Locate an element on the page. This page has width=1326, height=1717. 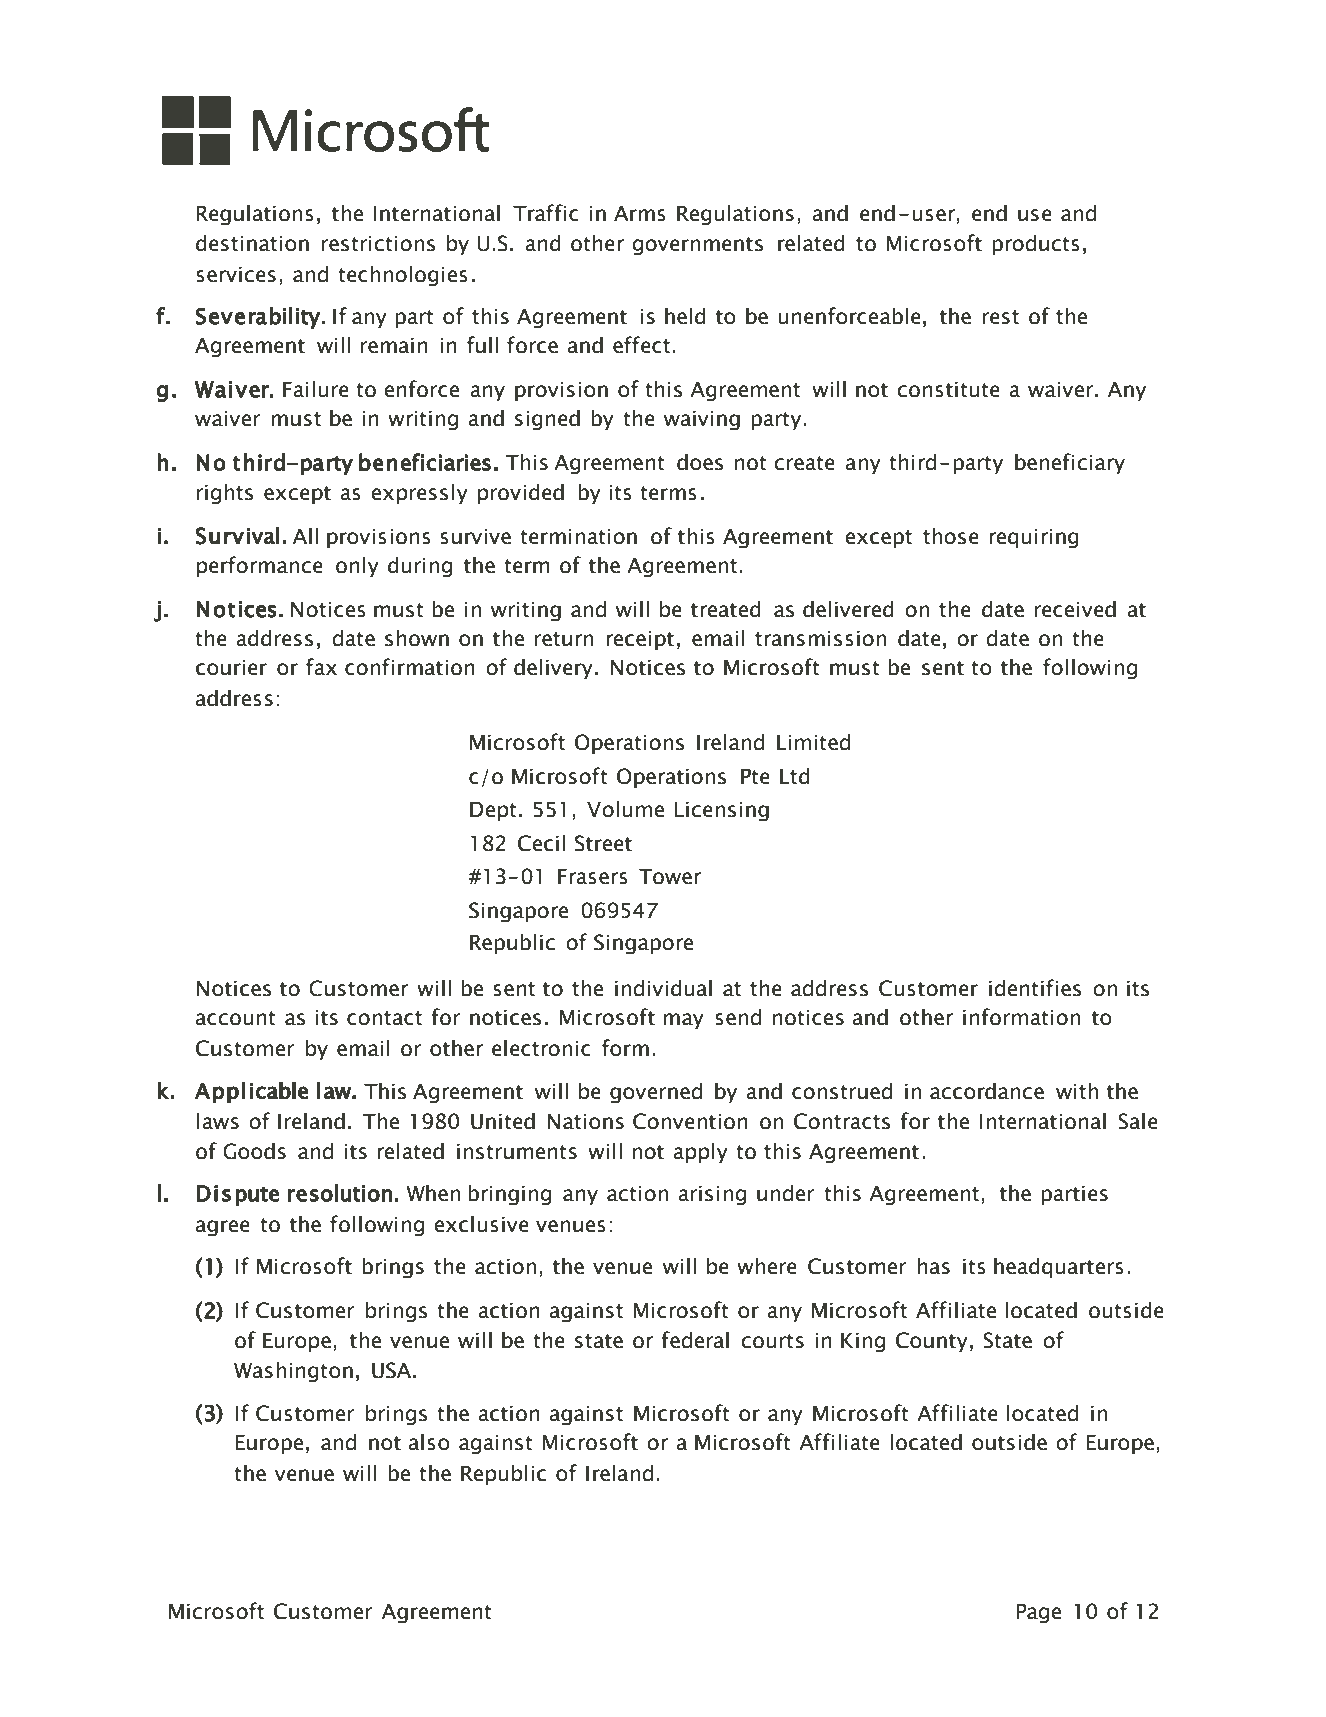
also is located at coordinates (429, 1442).
